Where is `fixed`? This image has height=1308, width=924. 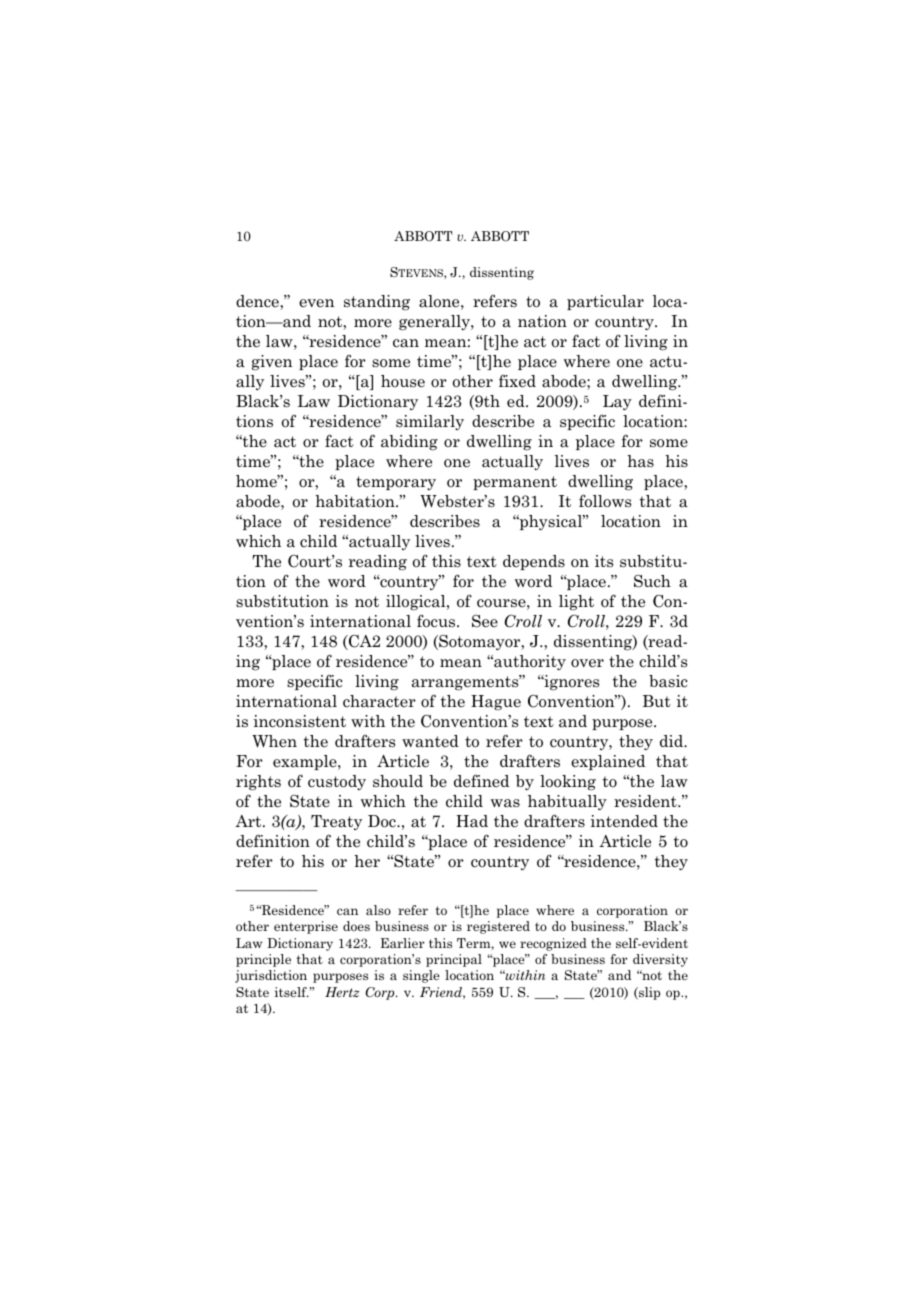
fixed is located at coordinates (517, 381).
